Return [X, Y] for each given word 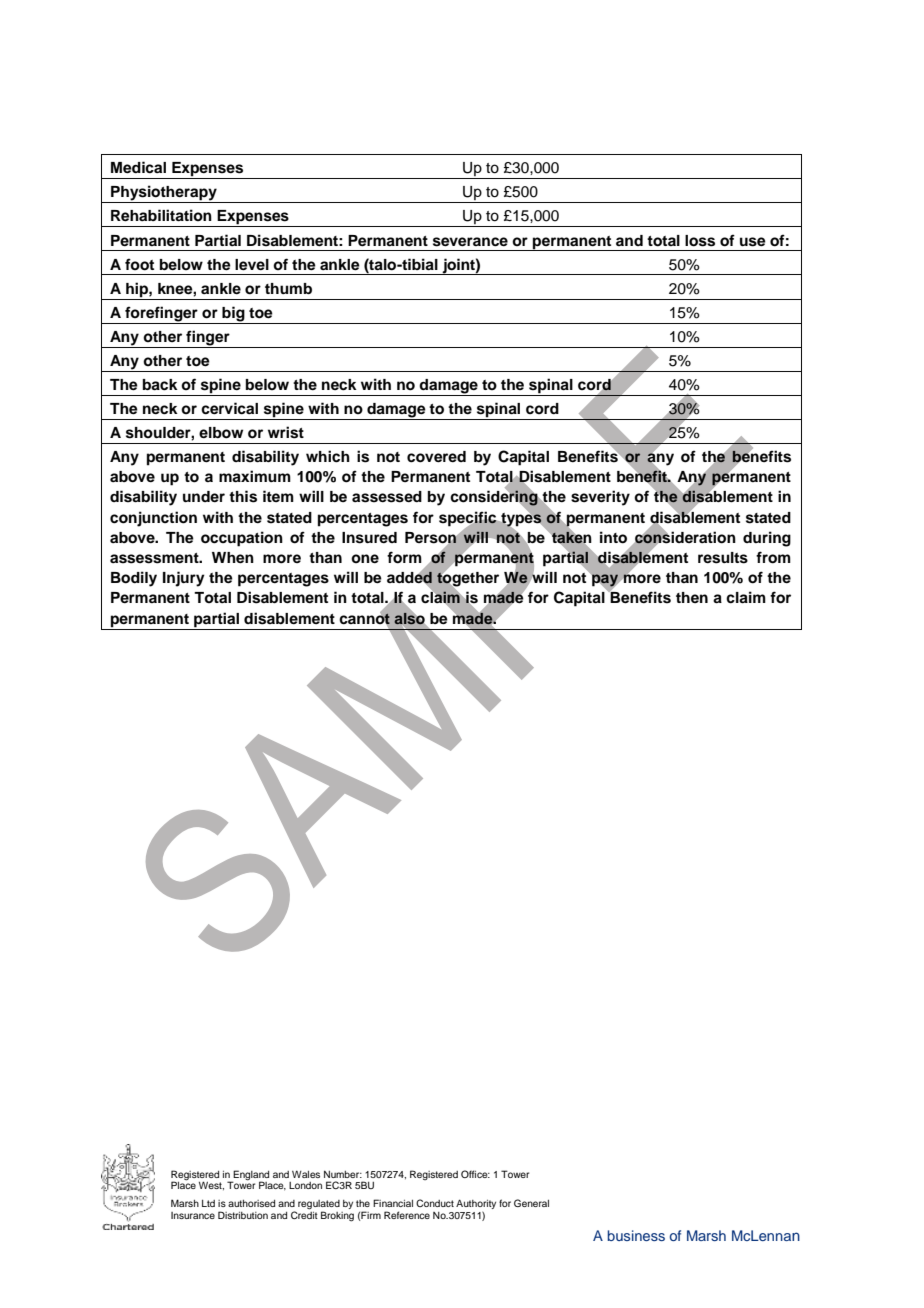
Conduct [435, 1203]
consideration [684, 537]
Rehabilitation [161, 215]
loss [700, 241]
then [692, 597]
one [365, 558]
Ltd [208, 1203]
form [404, 557]
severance [470, 242]
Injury [184, 579]
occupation [242, 539]
